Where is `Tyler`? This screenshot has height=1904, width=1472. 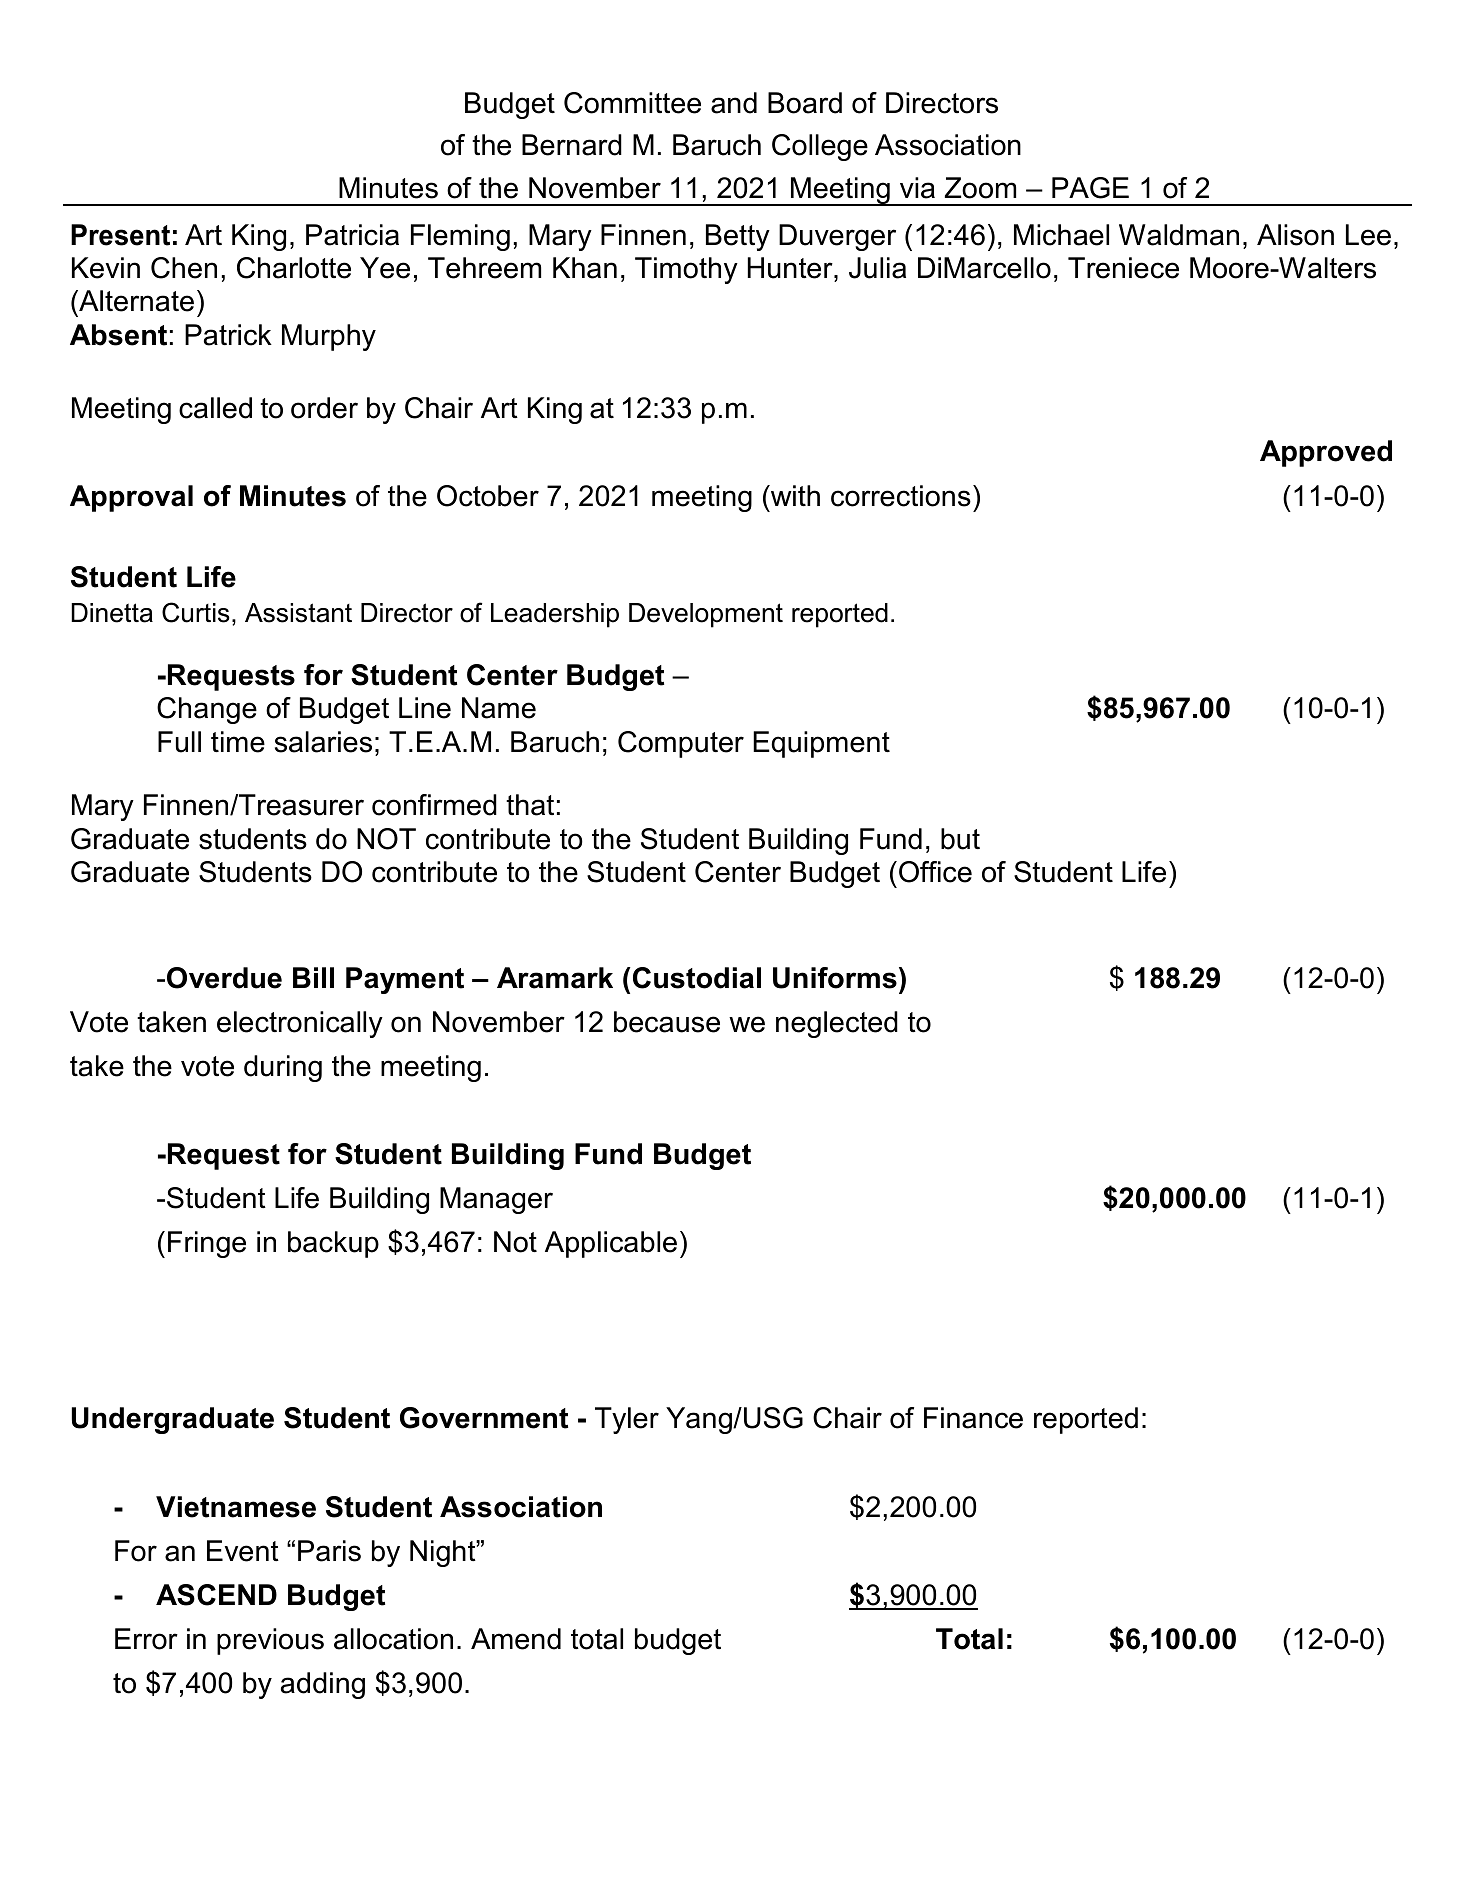
Tyler is located at coordinates (627, 1420).
